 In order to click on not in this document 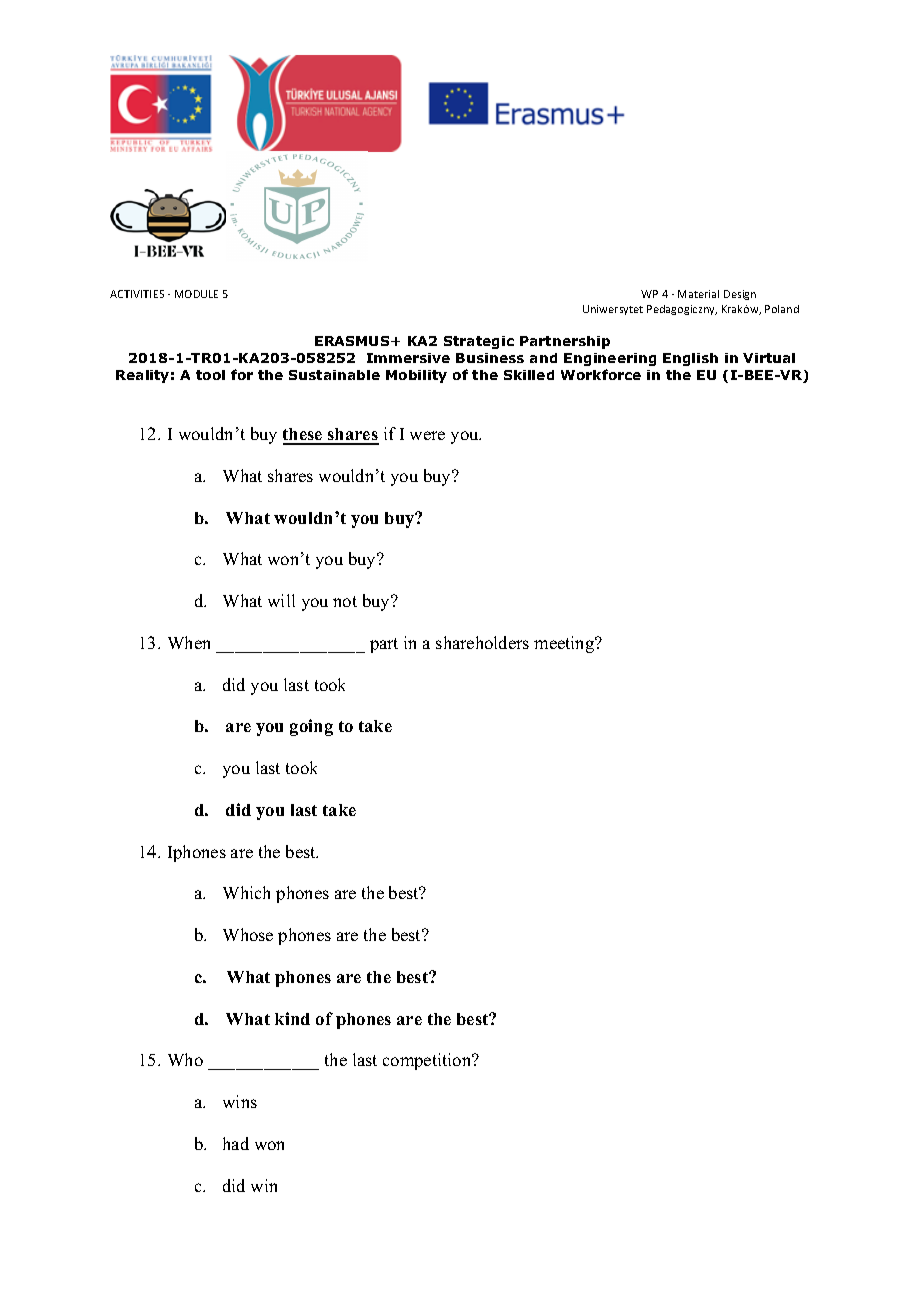, I will do `click(345, 601)`.
